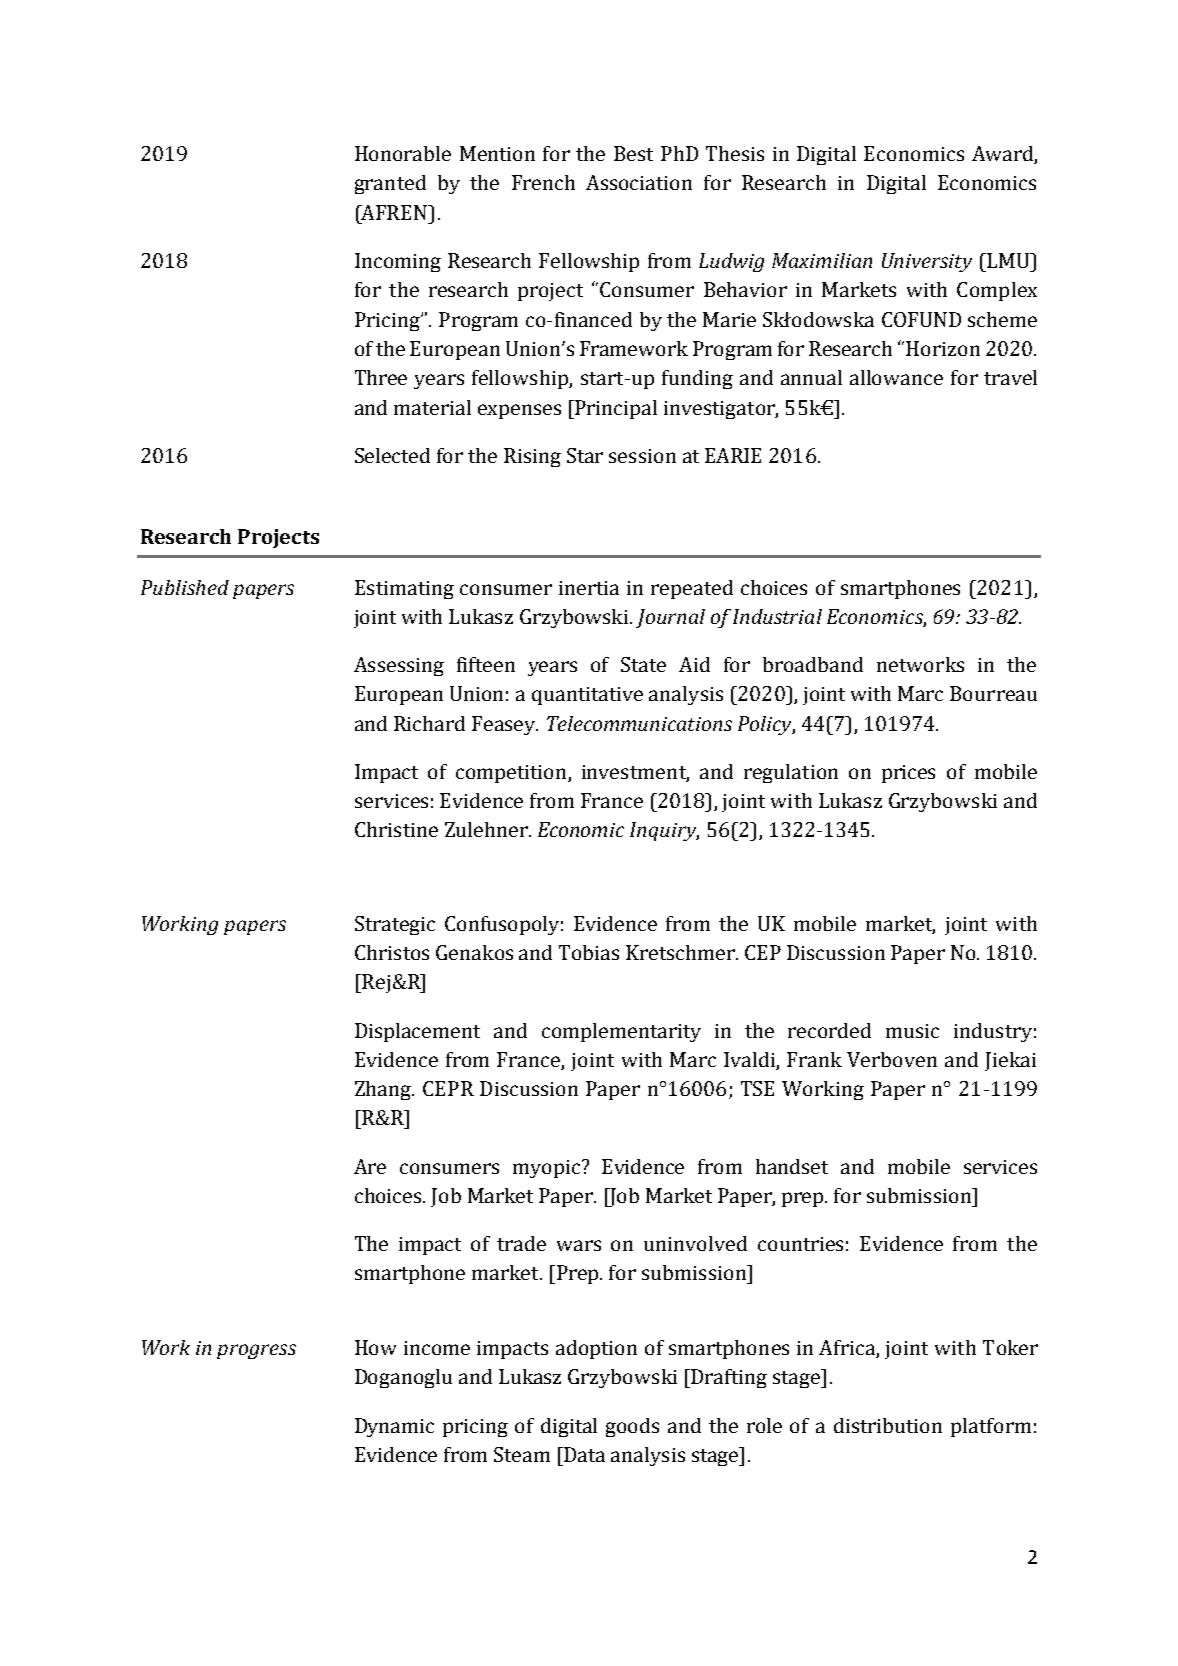  What do you see at coordinates (639, 182) in the screenshot?
I see `Association` at bounding box center [639, 182].
